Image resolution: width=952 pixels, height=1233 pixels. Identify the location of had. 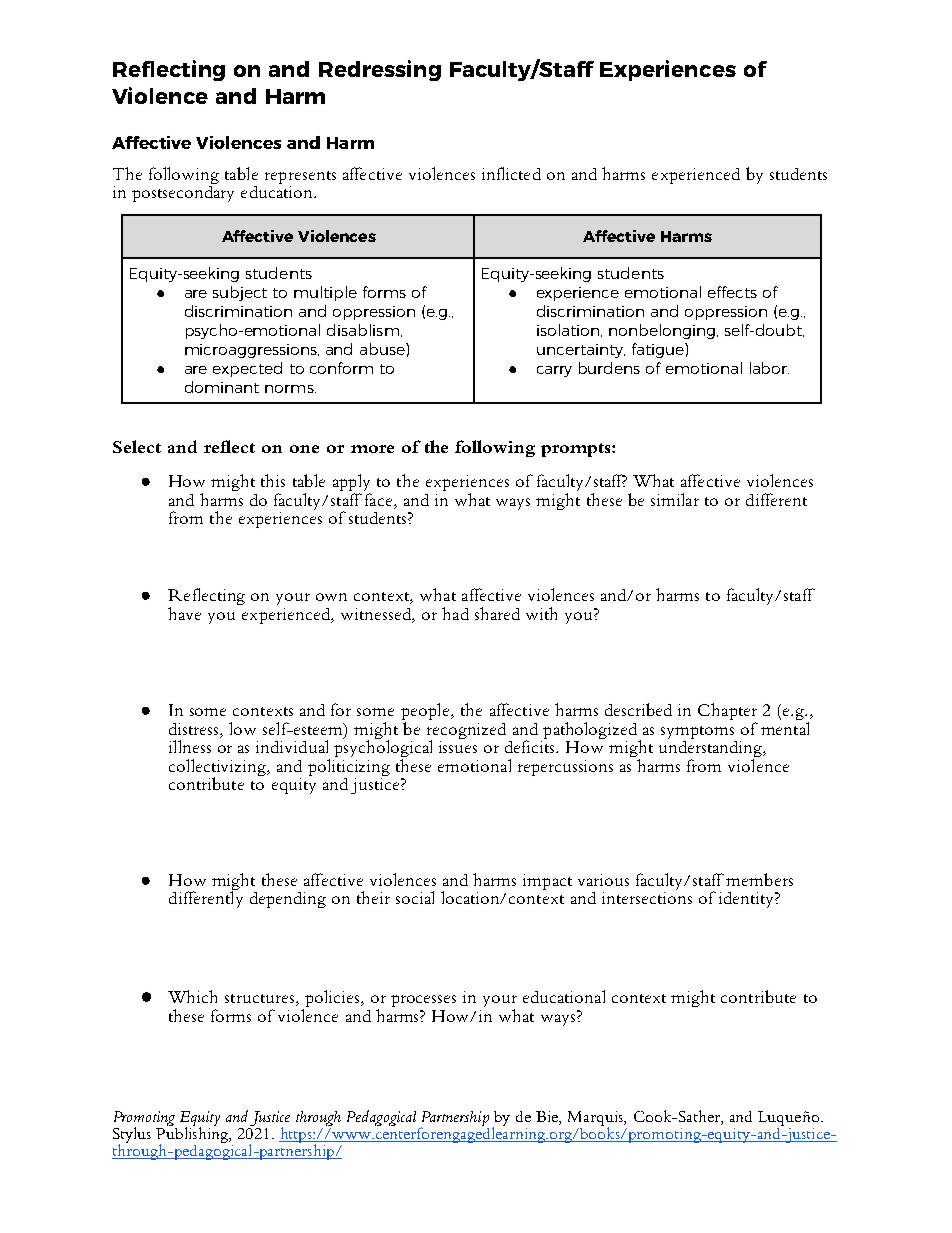
(455, 613).
